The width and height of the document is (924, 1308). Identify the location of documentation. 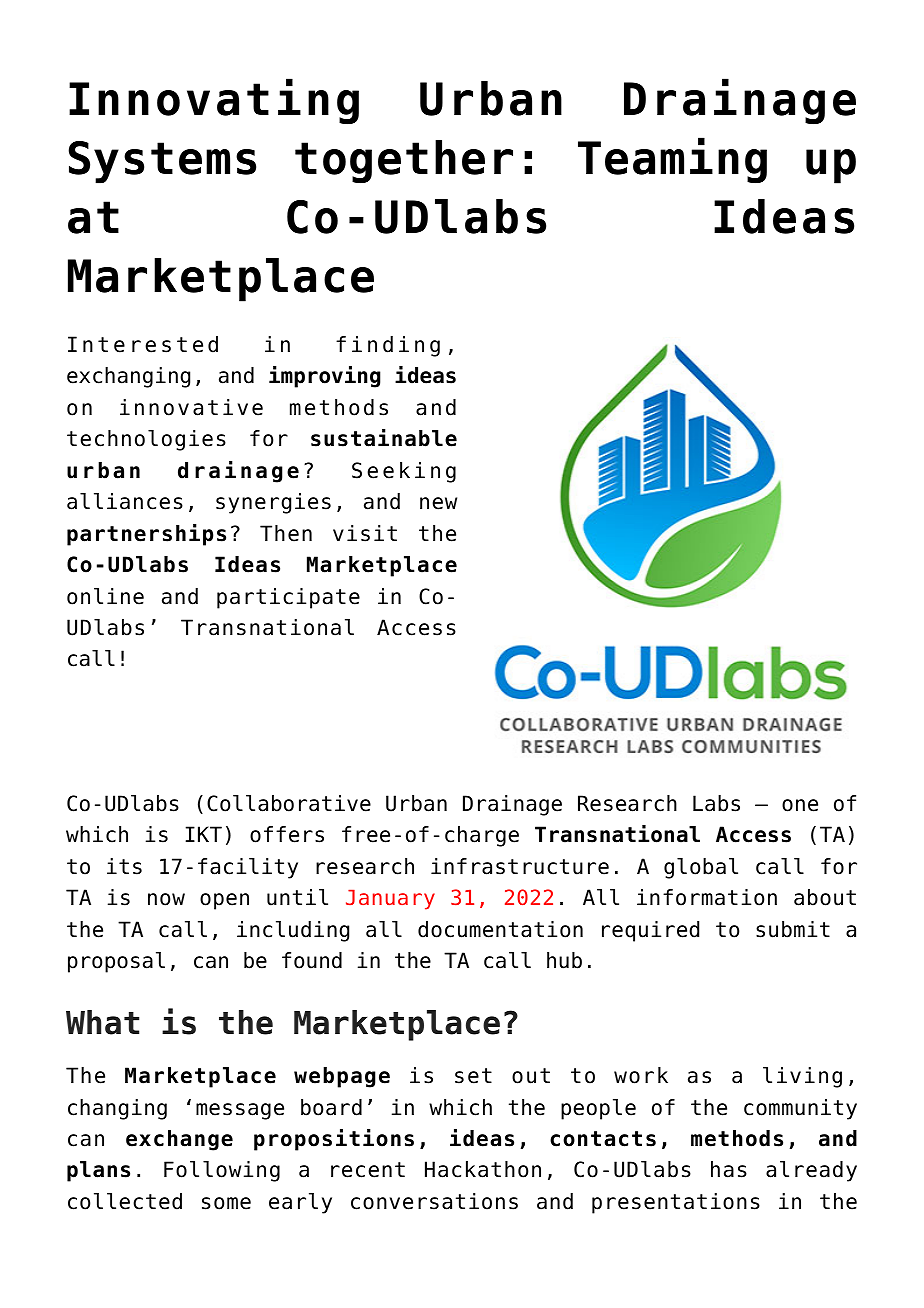
(500, 929).
